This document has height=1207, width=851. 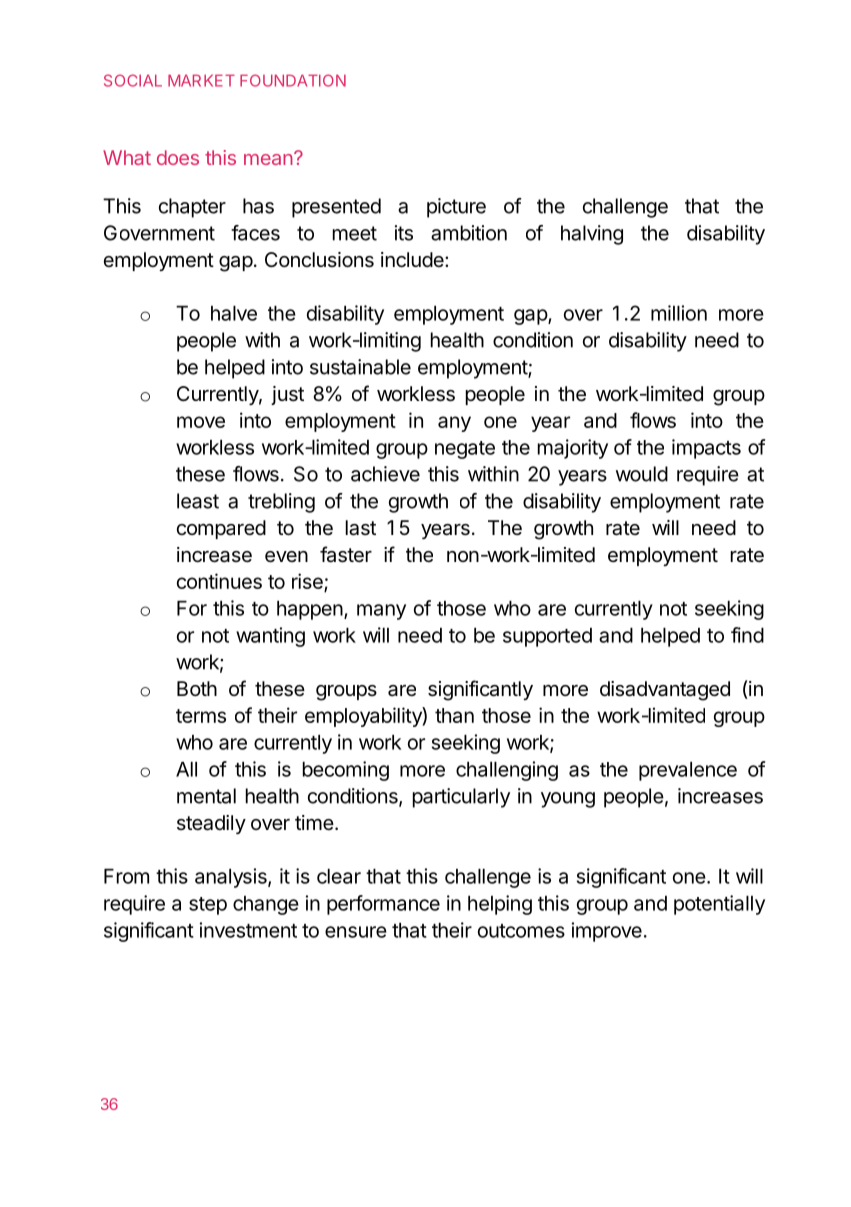 What do you see at coordinates (413, 260) in the document?
I see `include` at bounding box center [413, 260].
